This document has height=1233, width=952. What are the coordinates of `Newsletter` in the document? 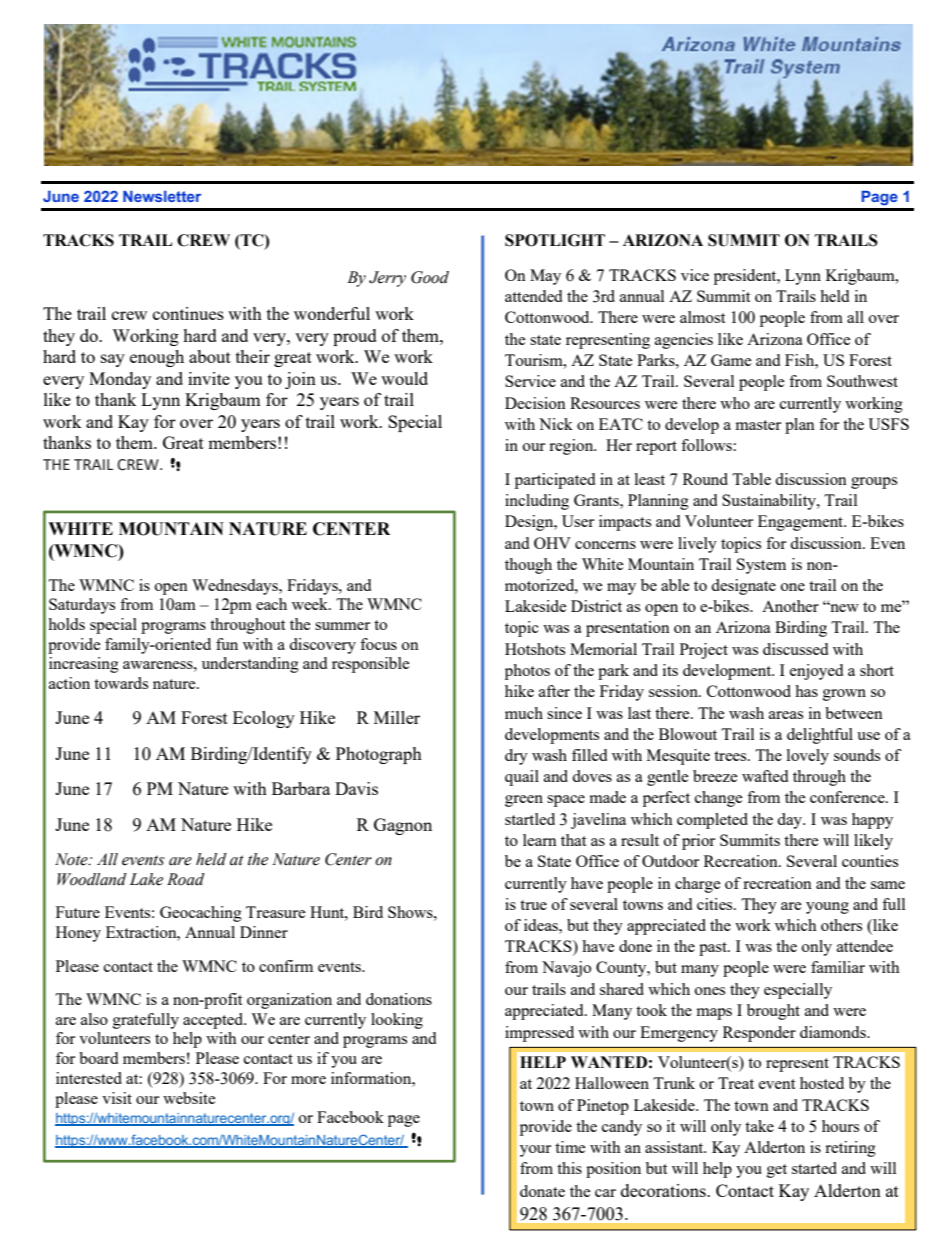 It's located at (162, 196).
